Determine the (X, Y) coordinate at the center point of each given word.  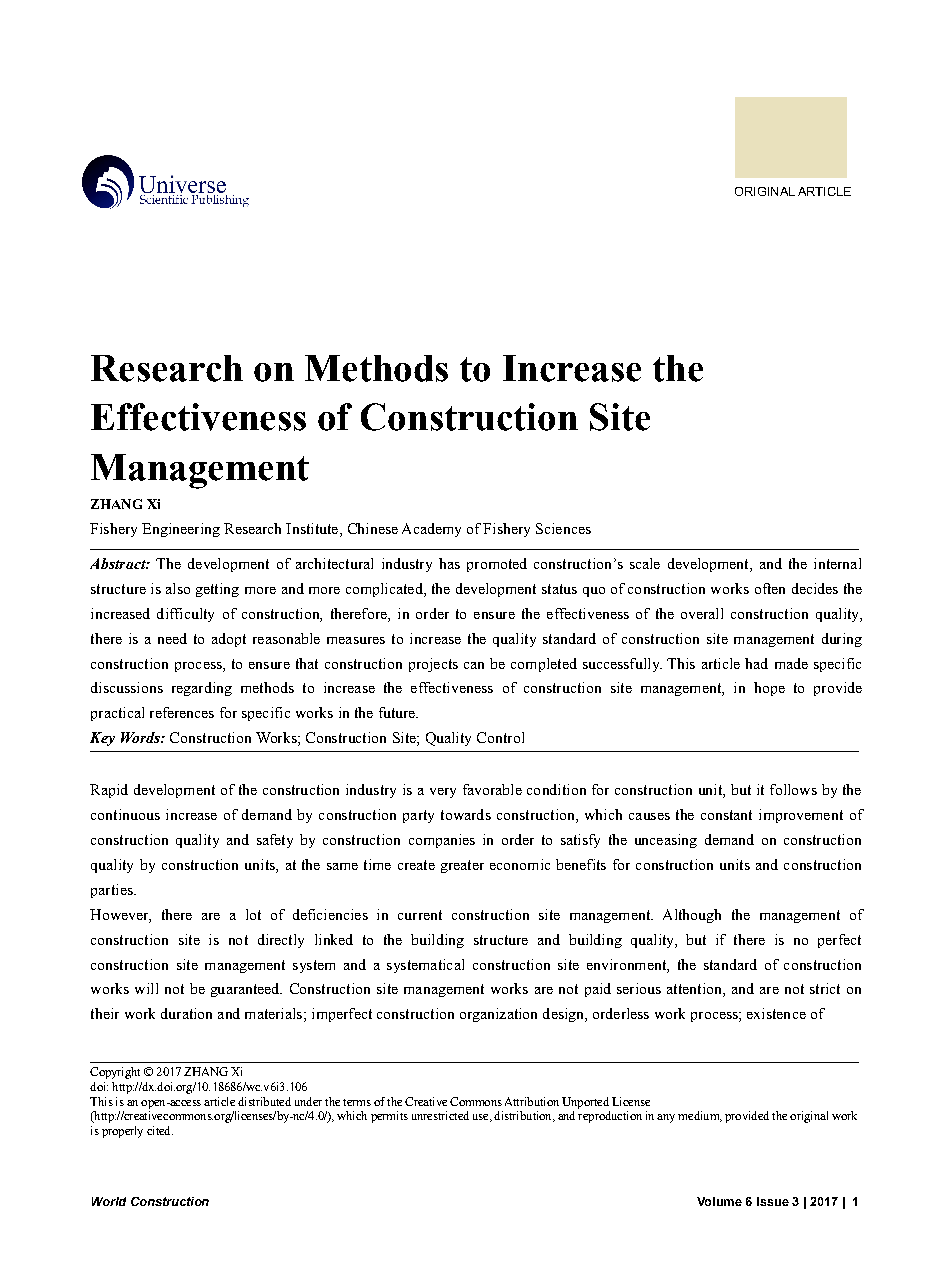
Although (692, 916)
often (770, 588)
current (420, 915)
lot (253, 914)
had (756, 663)
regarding (202, 689)
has (449, 563)
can (474, 665)
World (109, 1201)
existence (776, 1013)
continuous (125, 814)
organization (498, 1015)
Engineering (181, 530)
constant (726, 815)
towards (466, 814)
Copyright (115, 1073)
